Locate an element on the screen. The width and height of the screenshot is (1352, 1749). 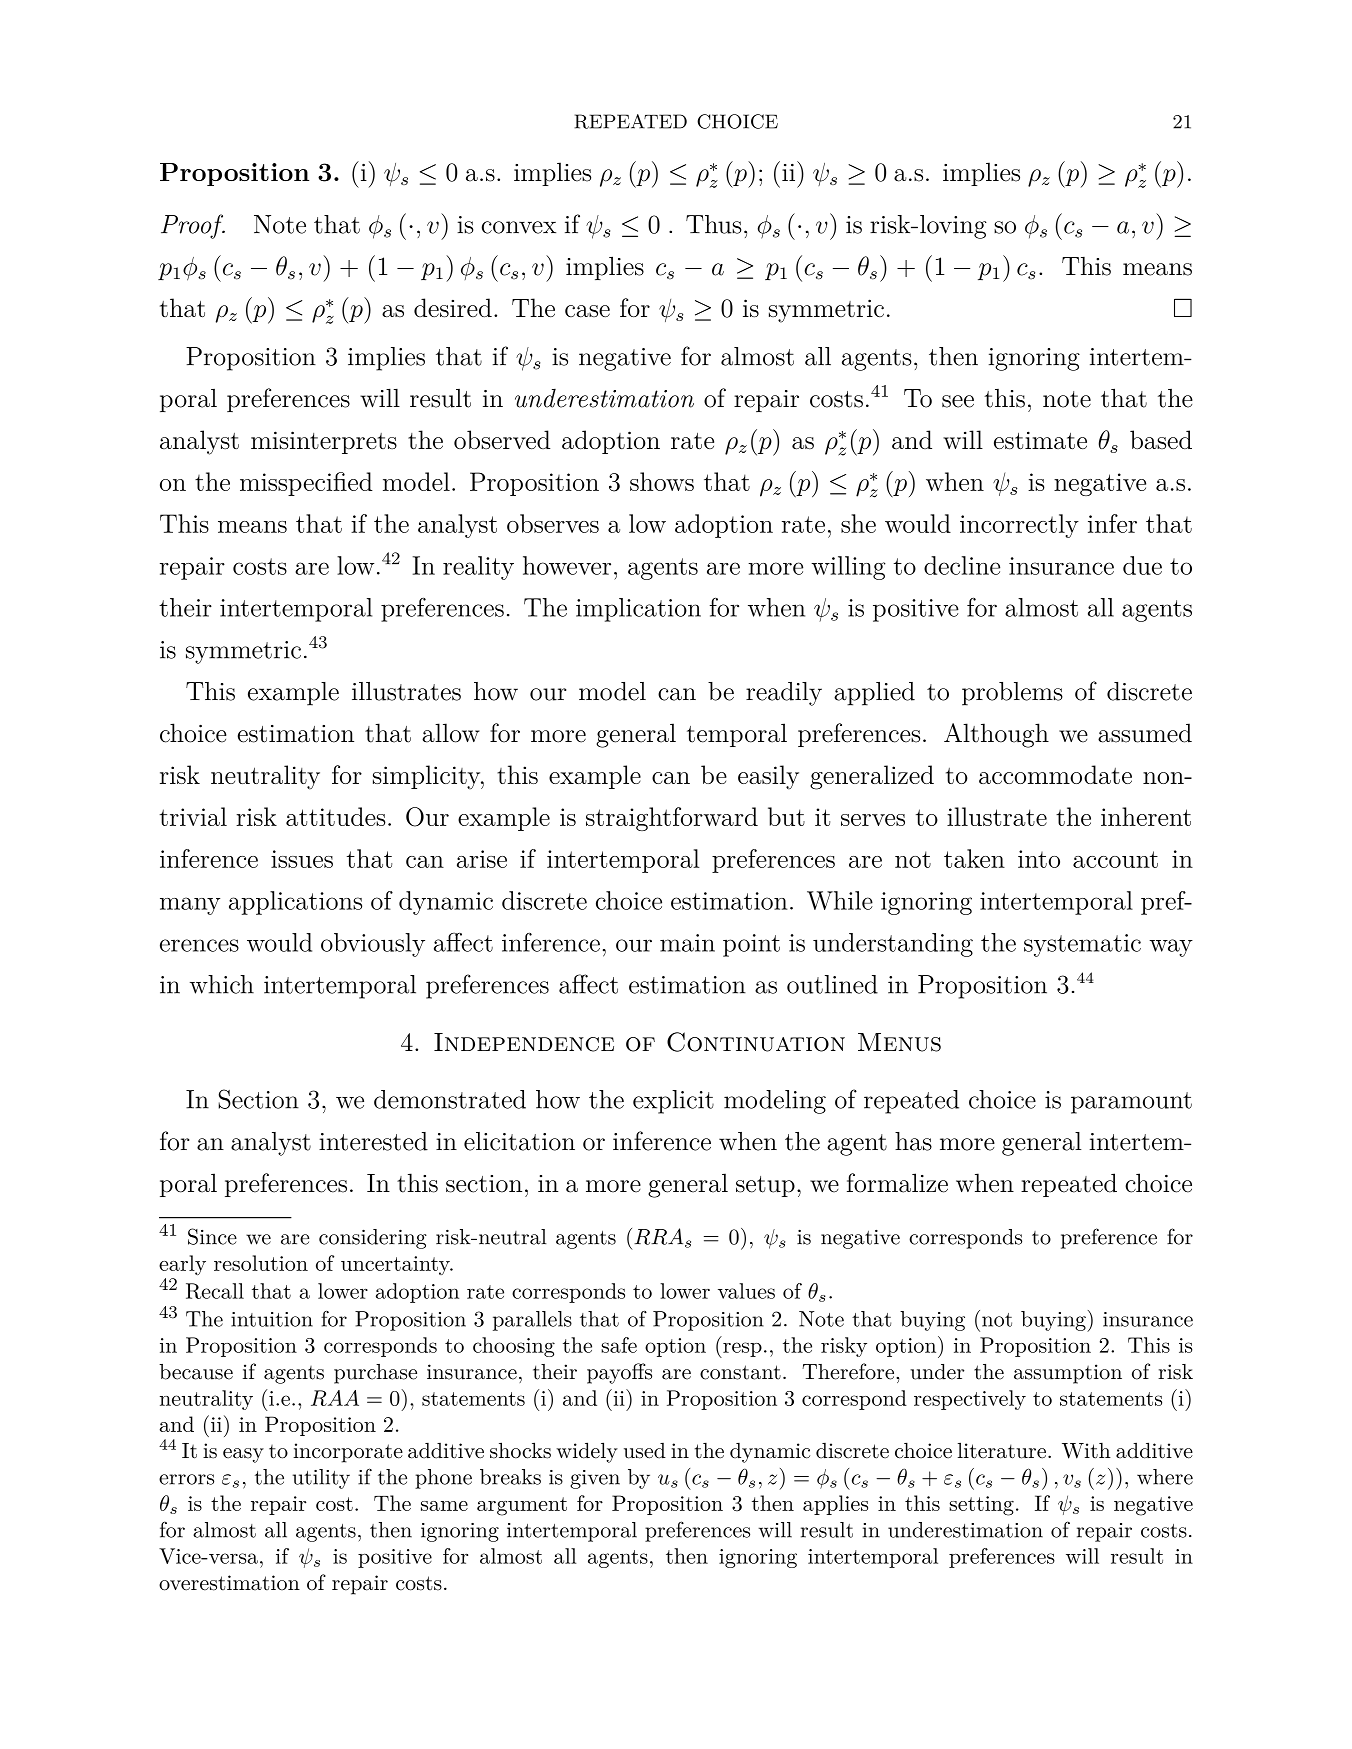
utility is located at coordinates (321, 1479).
